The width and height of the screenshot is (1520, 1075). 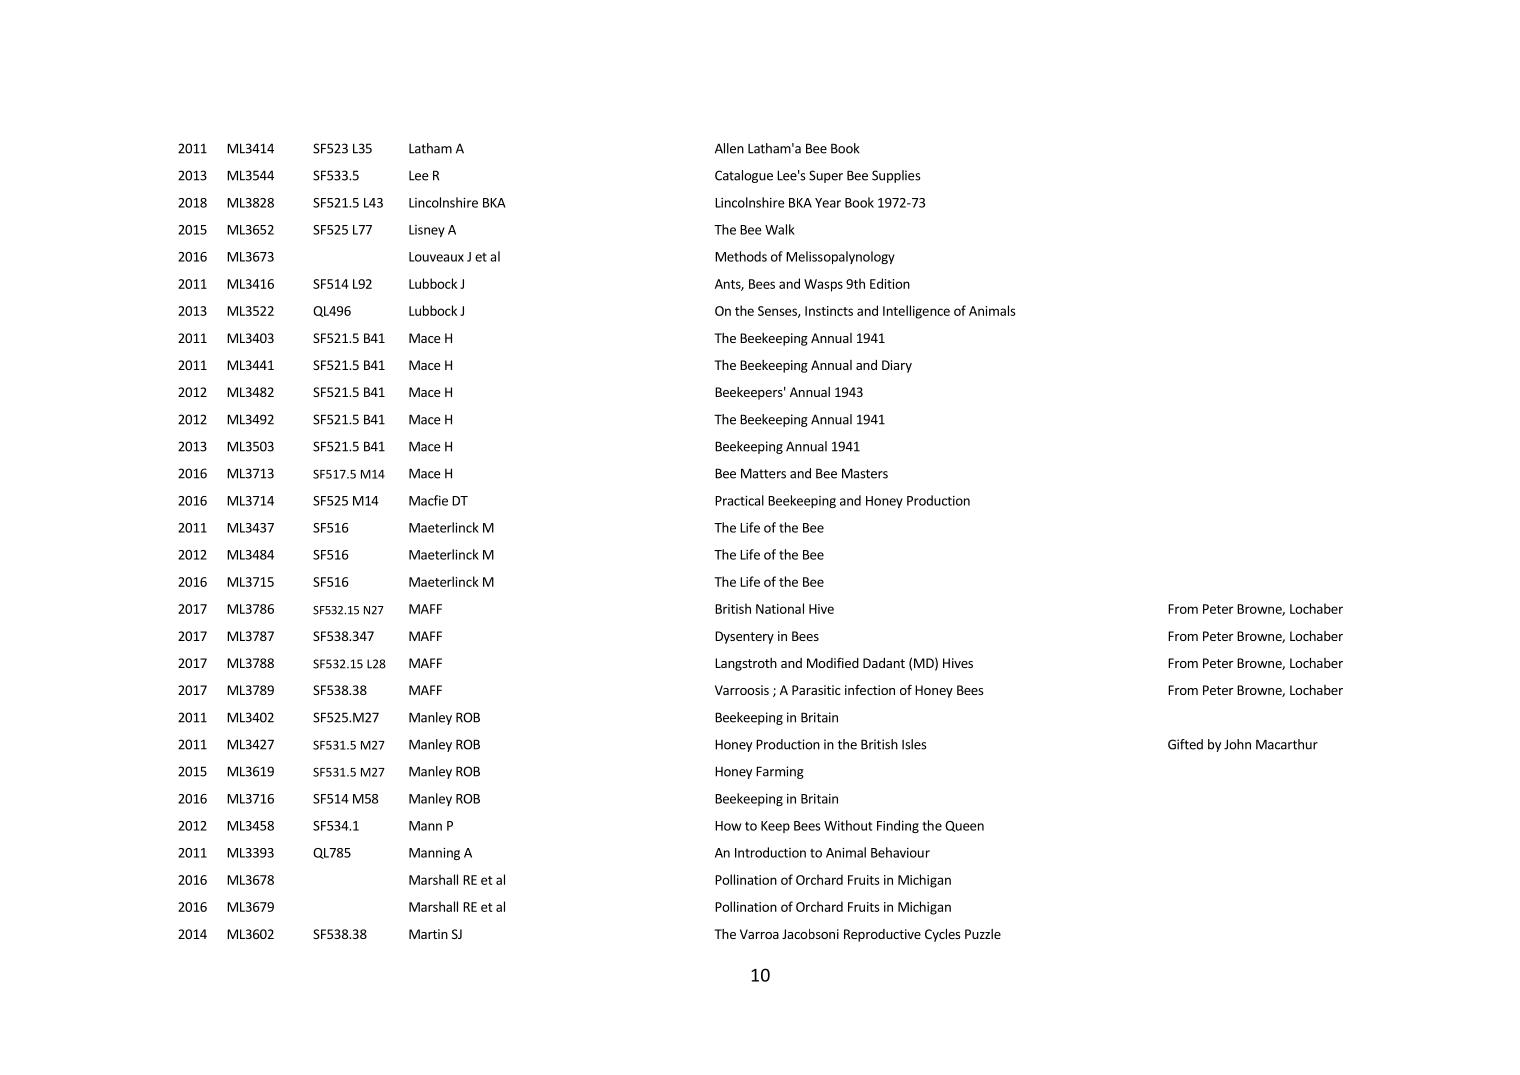 I want to click on Supplies, so click(x=896, y=176).
